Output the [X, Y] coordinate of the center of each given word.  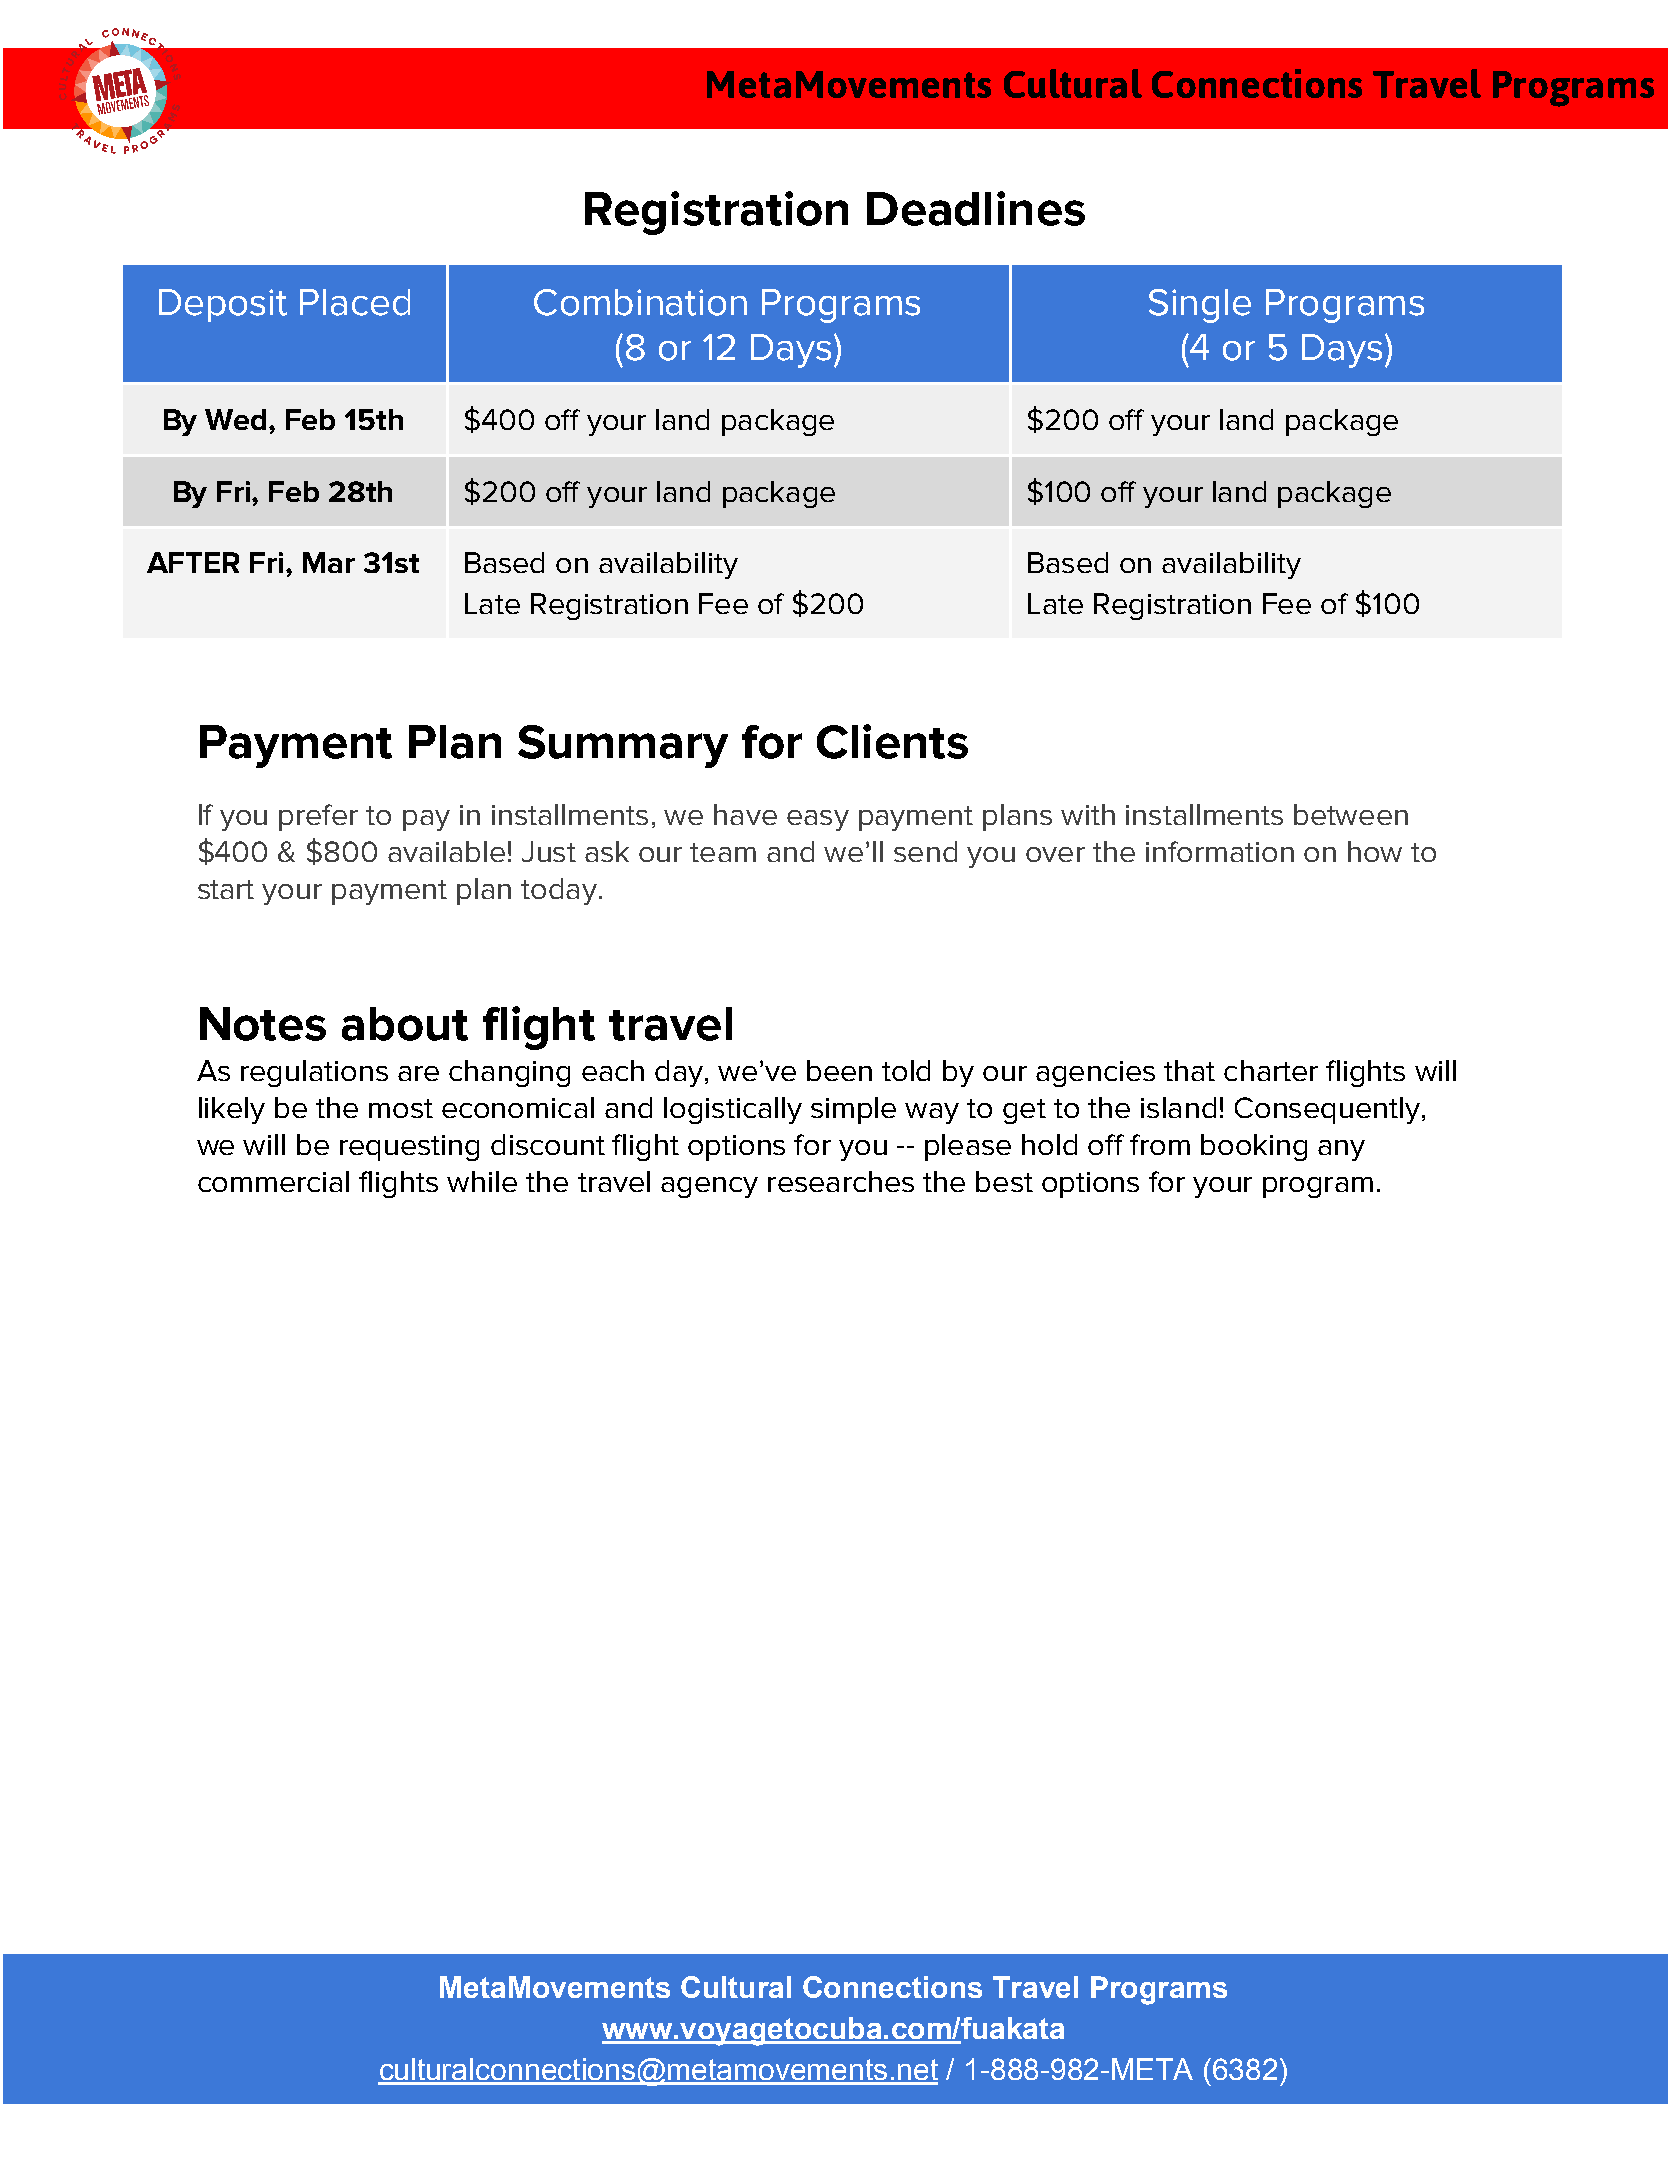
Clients [892, 741]
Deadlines [976, 208]
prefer [318, 817]
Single [1200, 306]
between [1351, 814]
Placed [355, 302]
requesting [409, 1148]
